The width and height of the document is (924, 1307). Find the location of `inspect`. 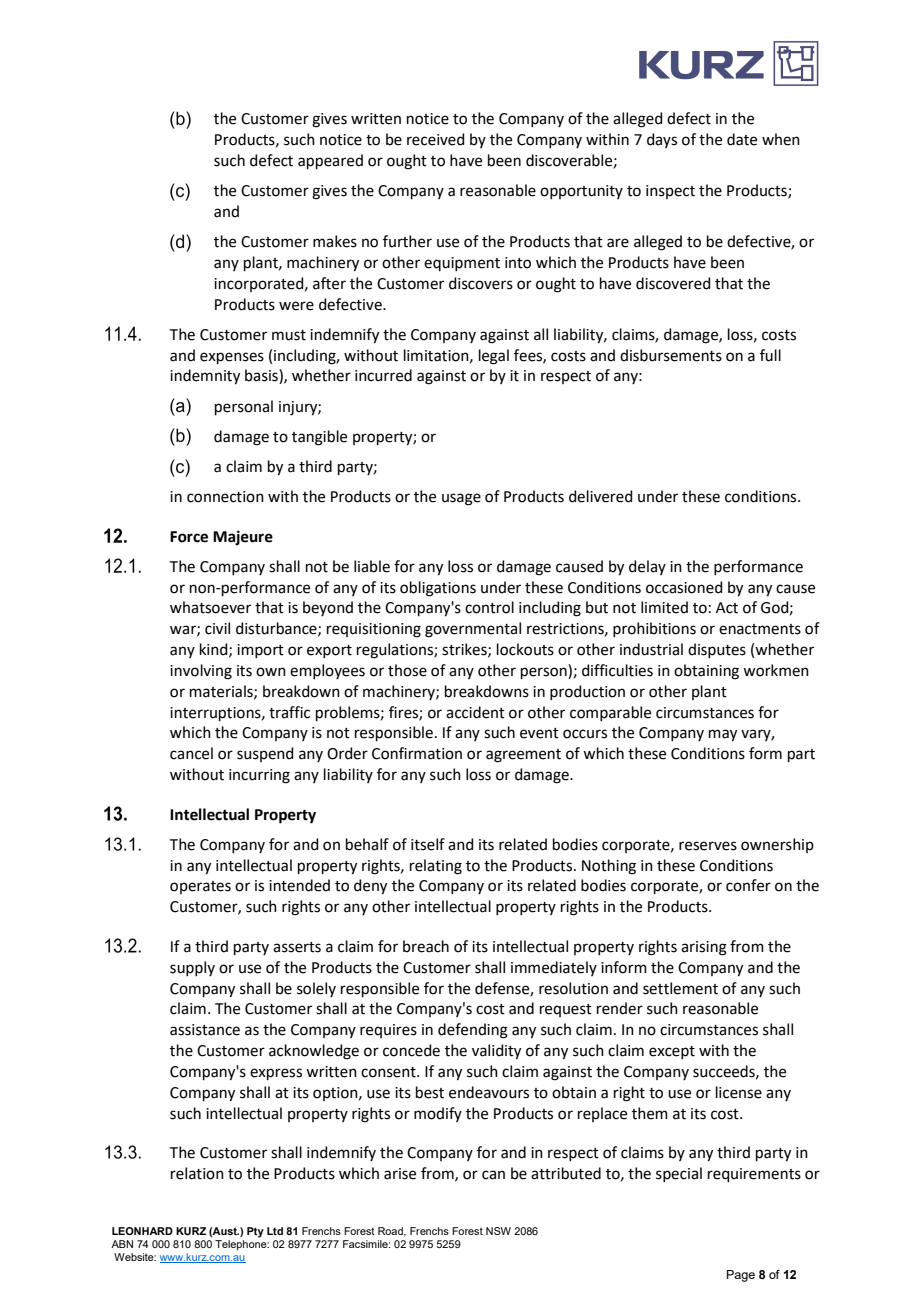

inspect is located at coordinates (670, 192).
